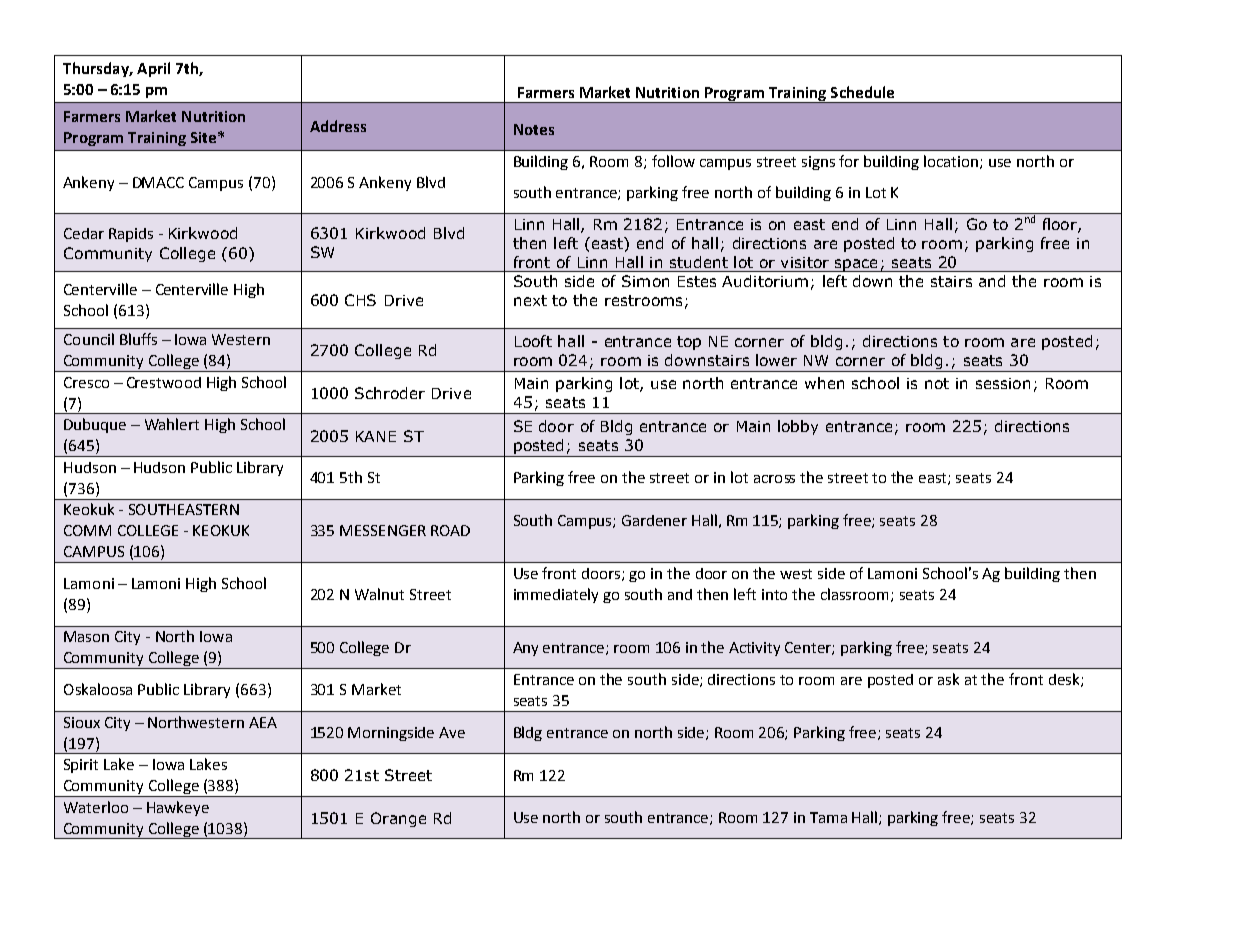  What do you see at coordinates (131, 235) in the image?
I see `Rapids` at bounding box center [131, 235].
